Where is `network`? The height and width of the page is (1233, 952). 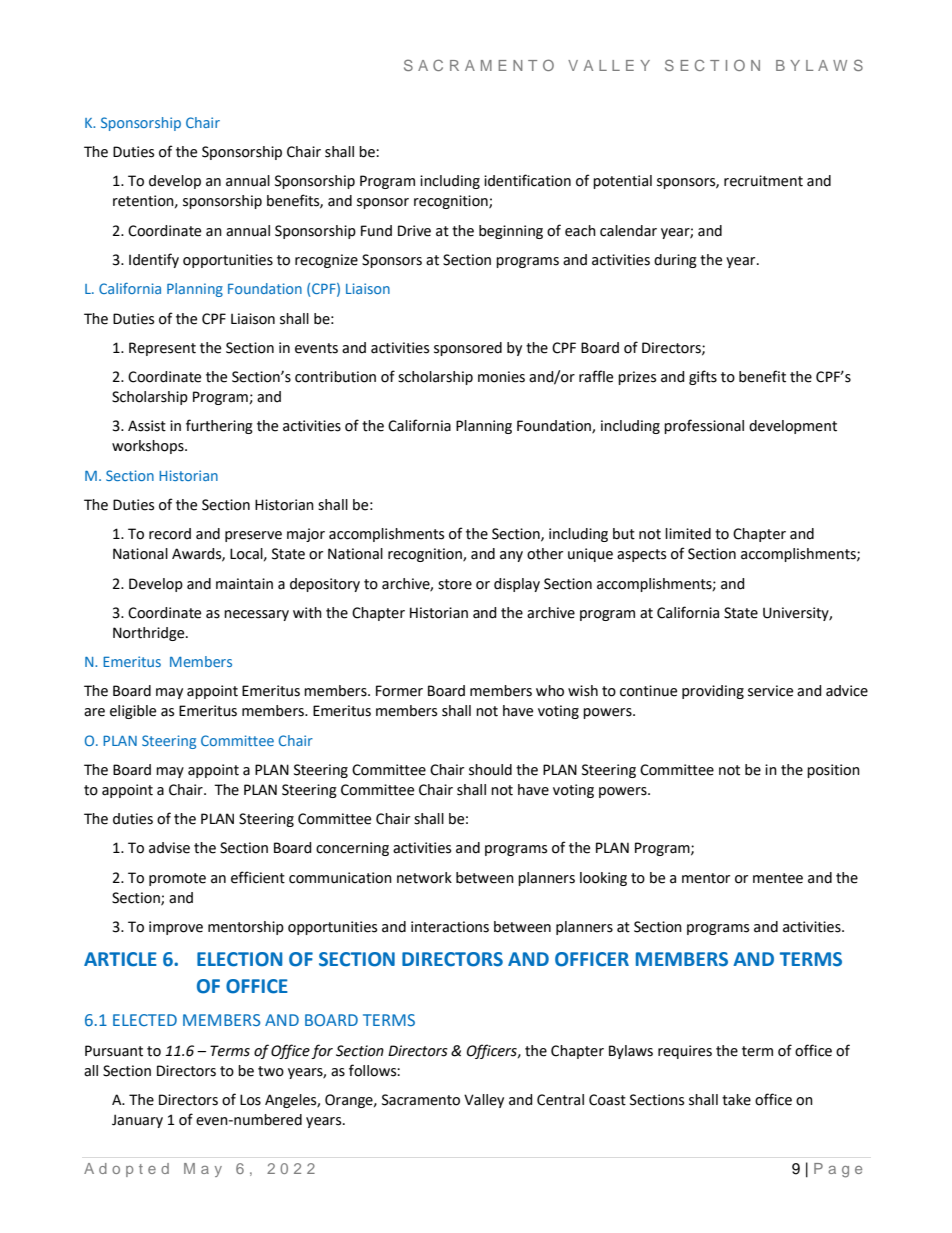 network is located at coordinates (424, 878).
